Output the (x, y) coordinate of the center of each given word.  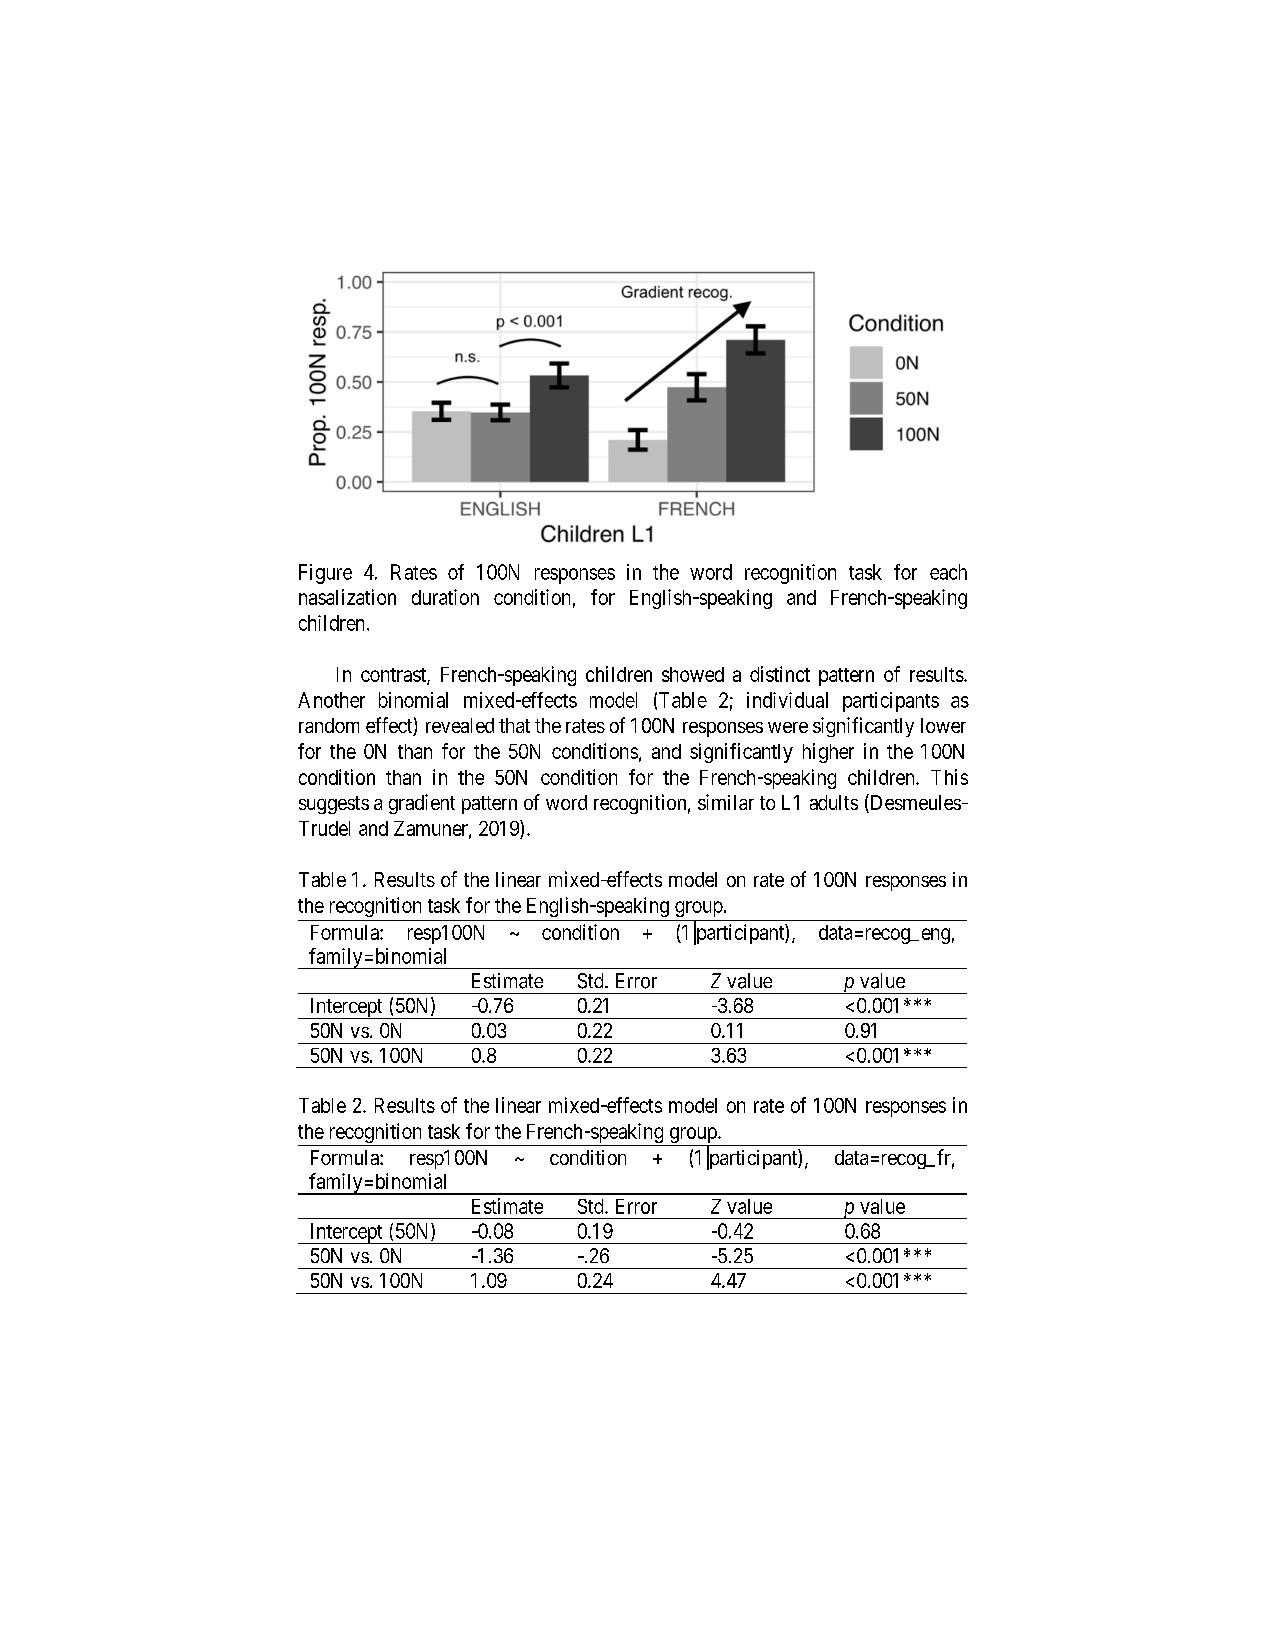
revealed (460, 725)
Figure (325, 574)
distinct (780, 674)
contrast (394, 676)
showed (693, 674)
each (948, 572)
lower (943, 725)
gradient (422, 804)
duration (445, 597)
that (514, 725)
